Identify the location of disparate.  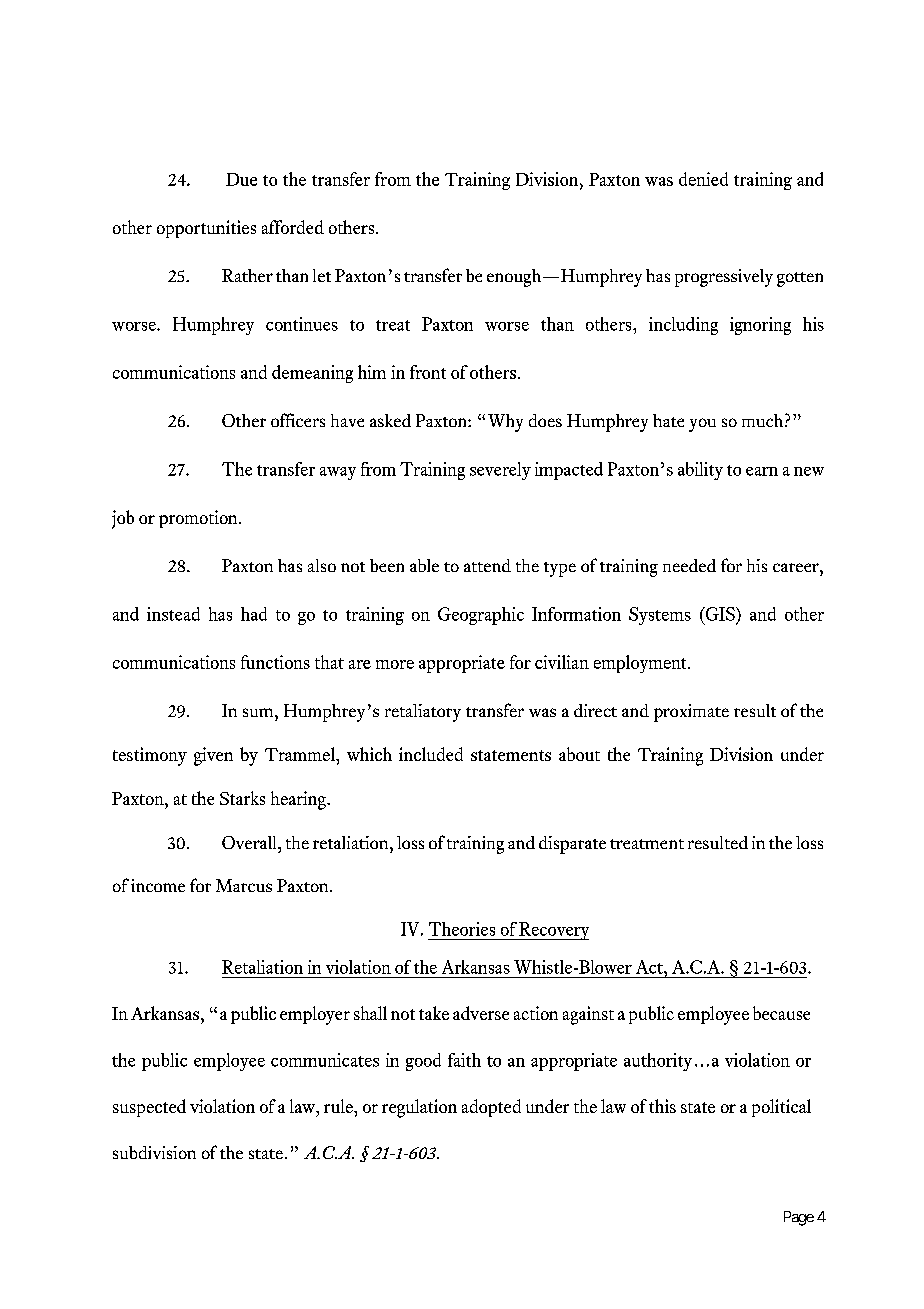
(572, 845).
